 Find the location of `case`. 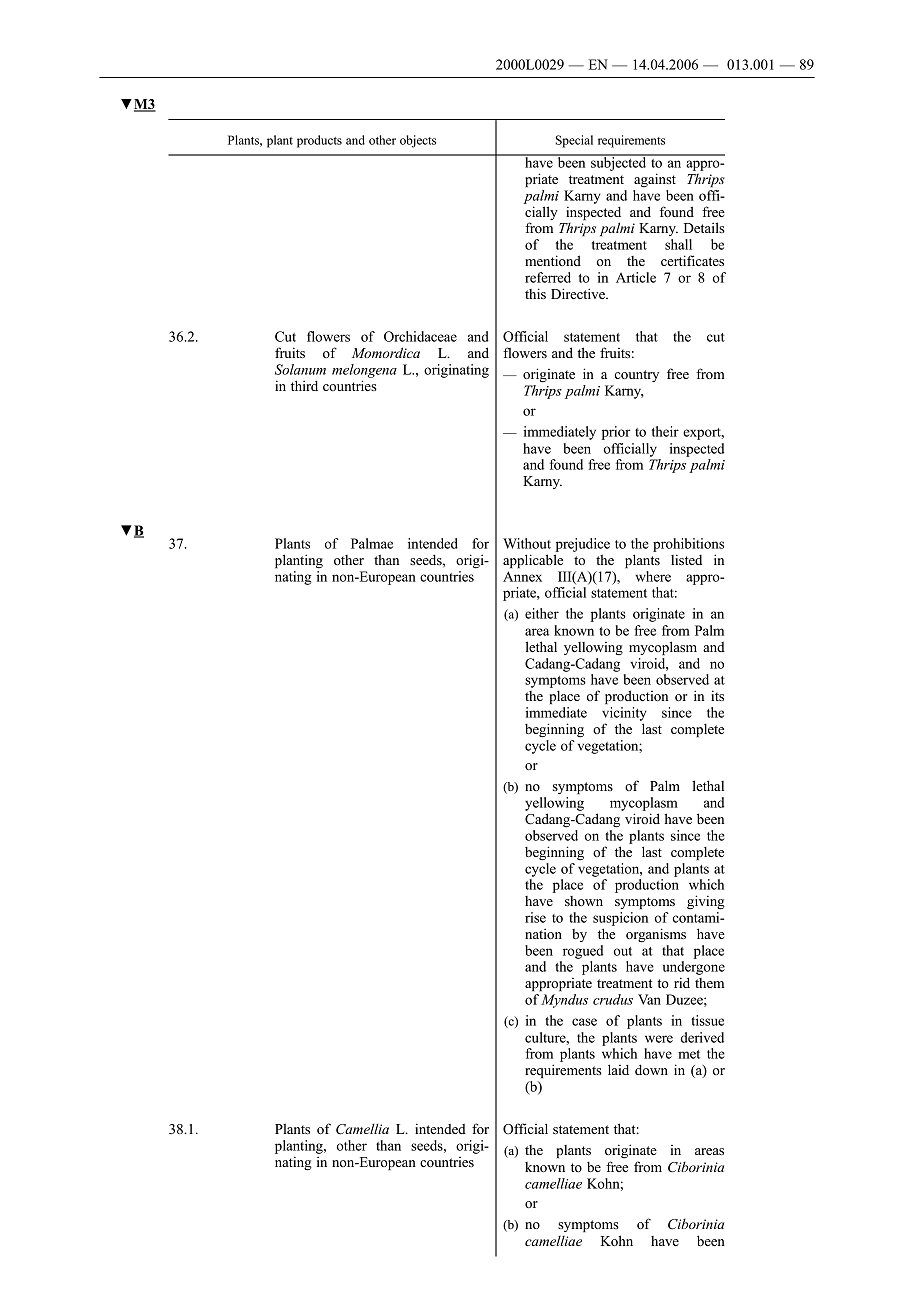

case is located at coordinates (584, 1022).
